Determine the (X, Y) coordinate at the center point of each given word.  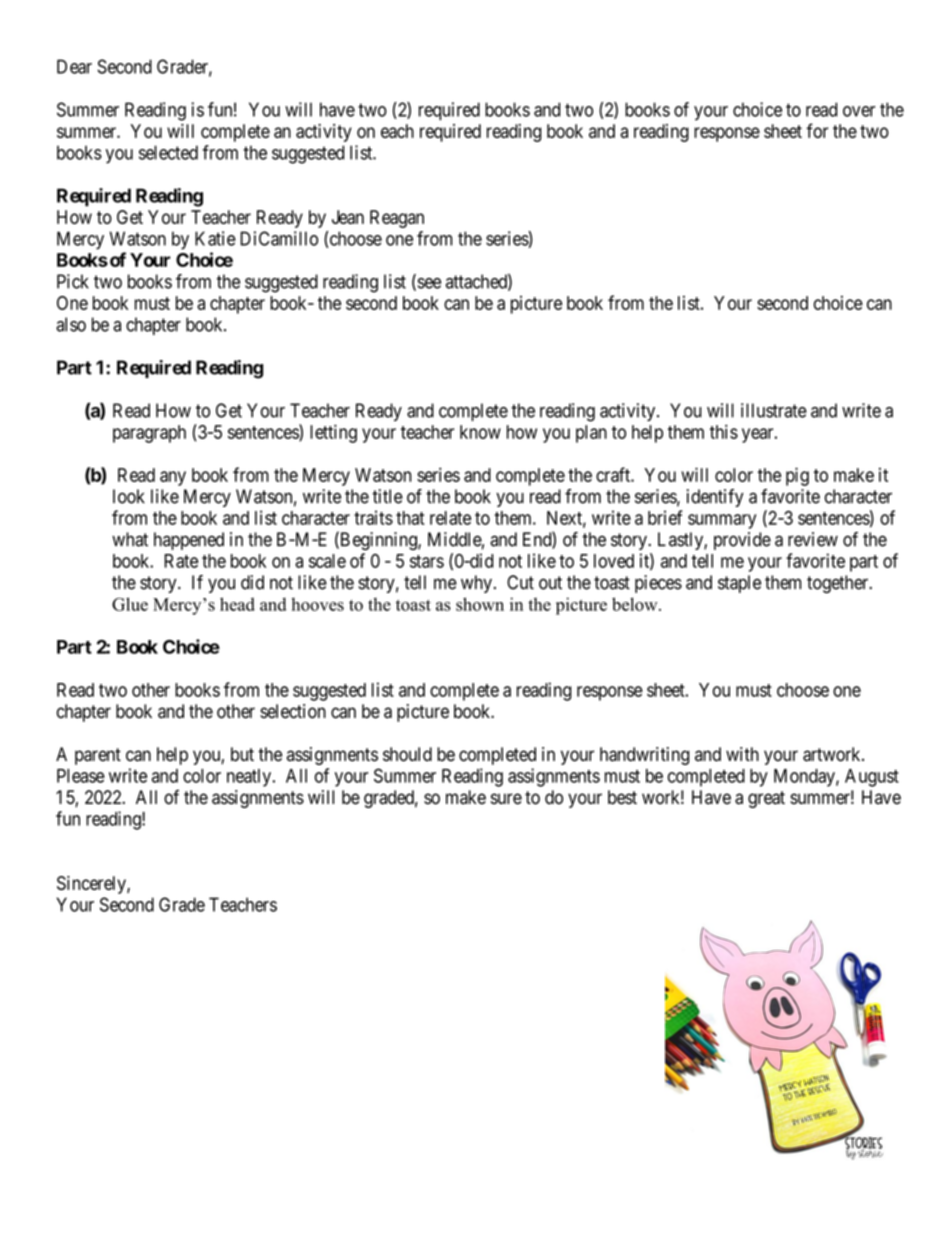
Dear (74, 66)
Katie (215, 238)
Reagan (397, 219)
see (428, 284)
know (480, 432)
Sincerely (92, 885)
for (817, 130)
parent (98, 756)
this (724, 431)
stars (427, 561)
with (742, 754)
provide (742, 541)
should (407, 754)
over (859, 111)
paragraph (149, 434)
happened (189, 541)
